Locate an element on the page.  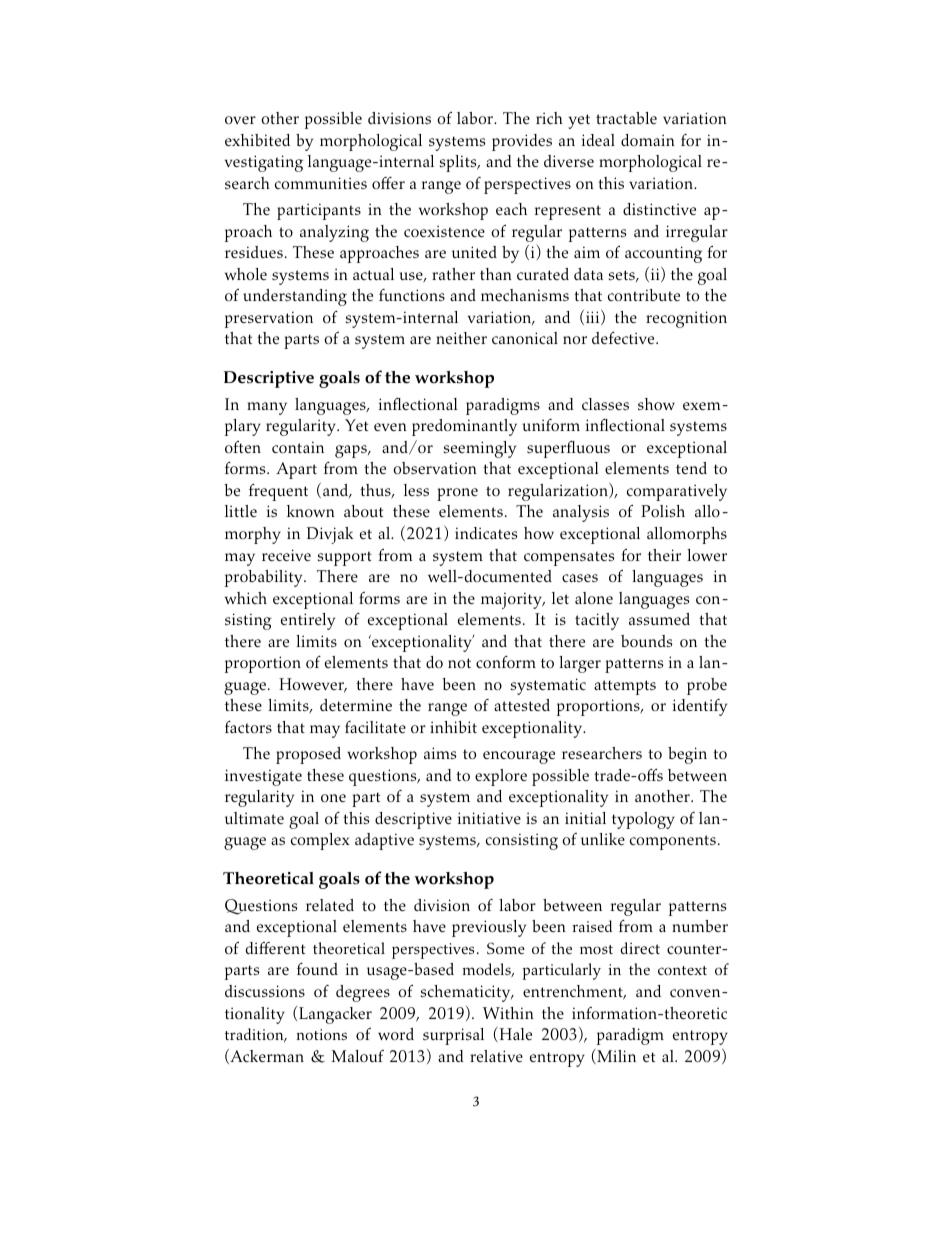
domain is located at coordinates (648, 140).
